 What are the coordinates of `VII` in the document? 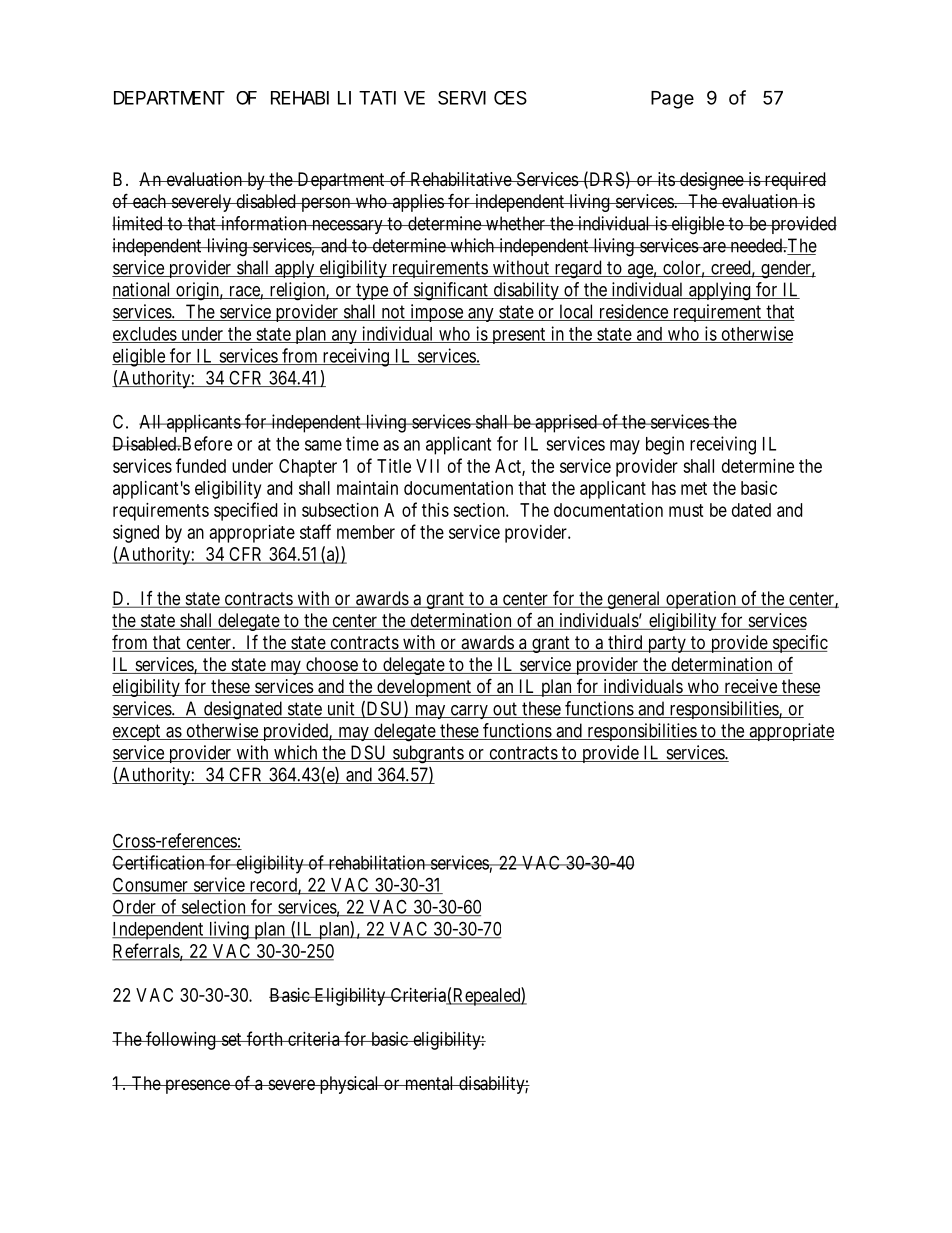 It's located at (427, 466).
